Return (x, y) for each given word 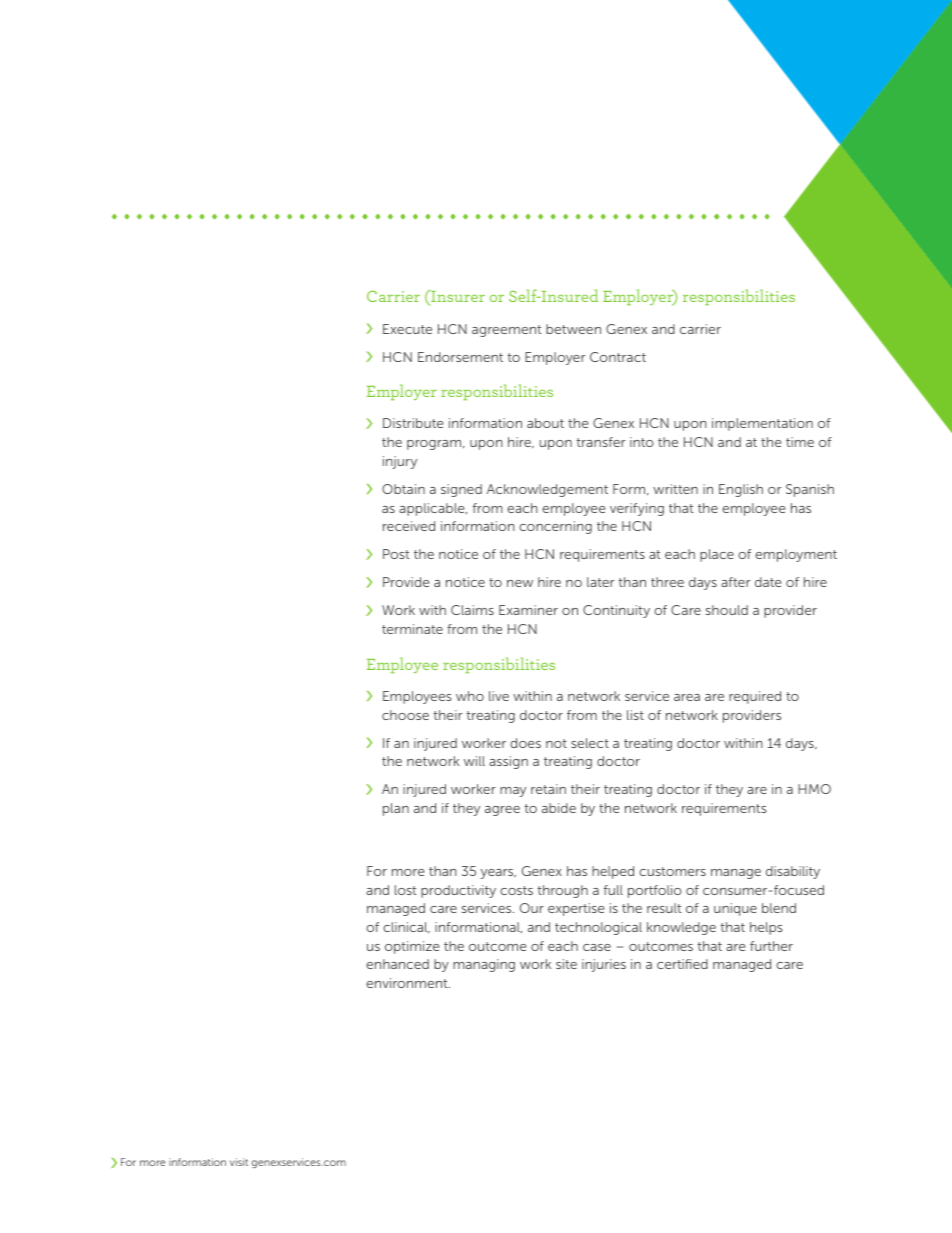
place (717, 555)
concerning (555, 527)
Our (532, 908)
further (771, 946)
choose (405, 715)
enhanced (397, 964)
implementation (762, 424)
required (755, 697)
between (573, 329)
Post (396, 554)
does (525, 743)
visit (239, 1162)
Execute (407, 329)
